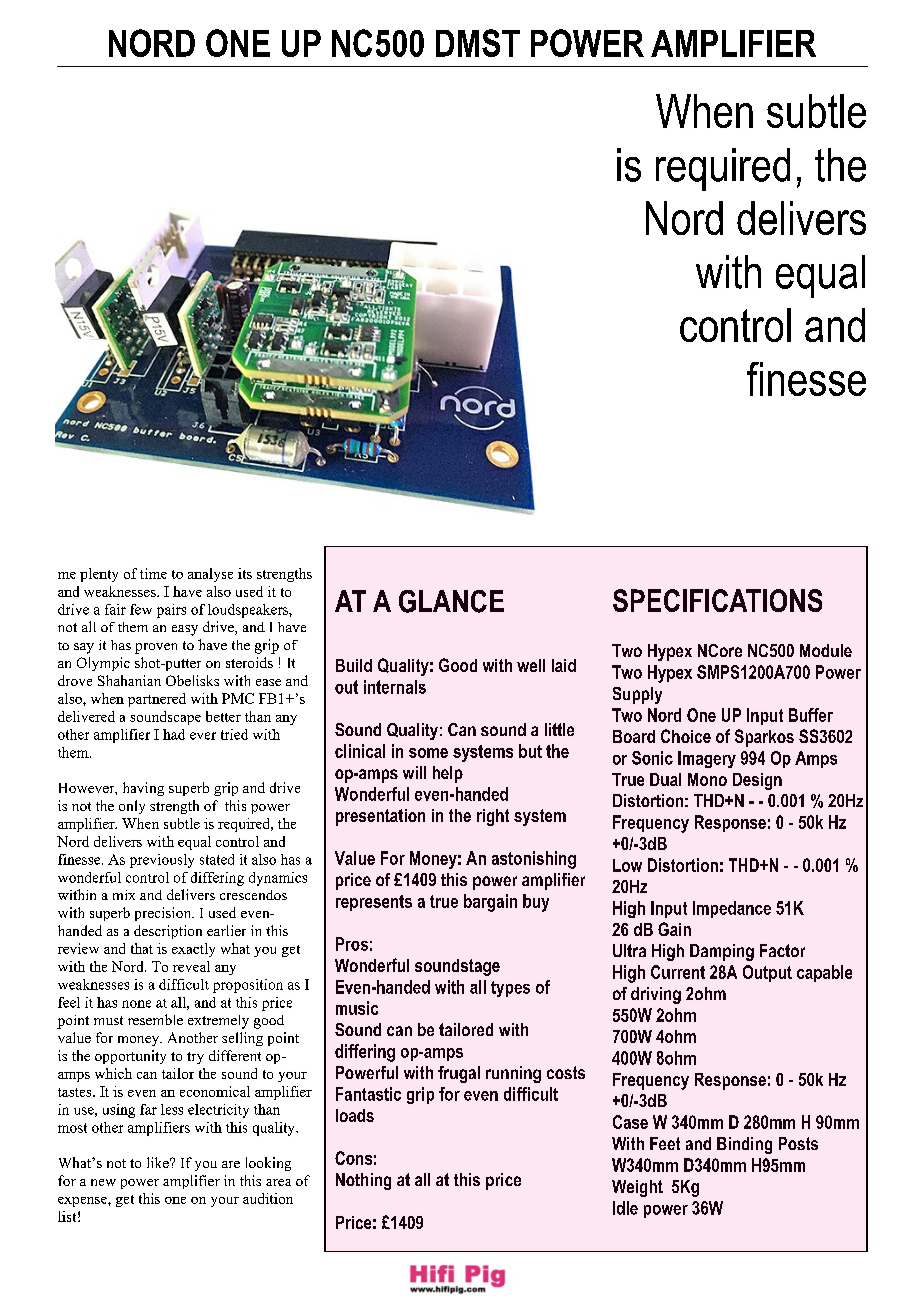 The image size is (924, 1308). What do you see at coordinates (130, 1057) in the page?
I see `opportunity` at bounding box center [130, 1057].
